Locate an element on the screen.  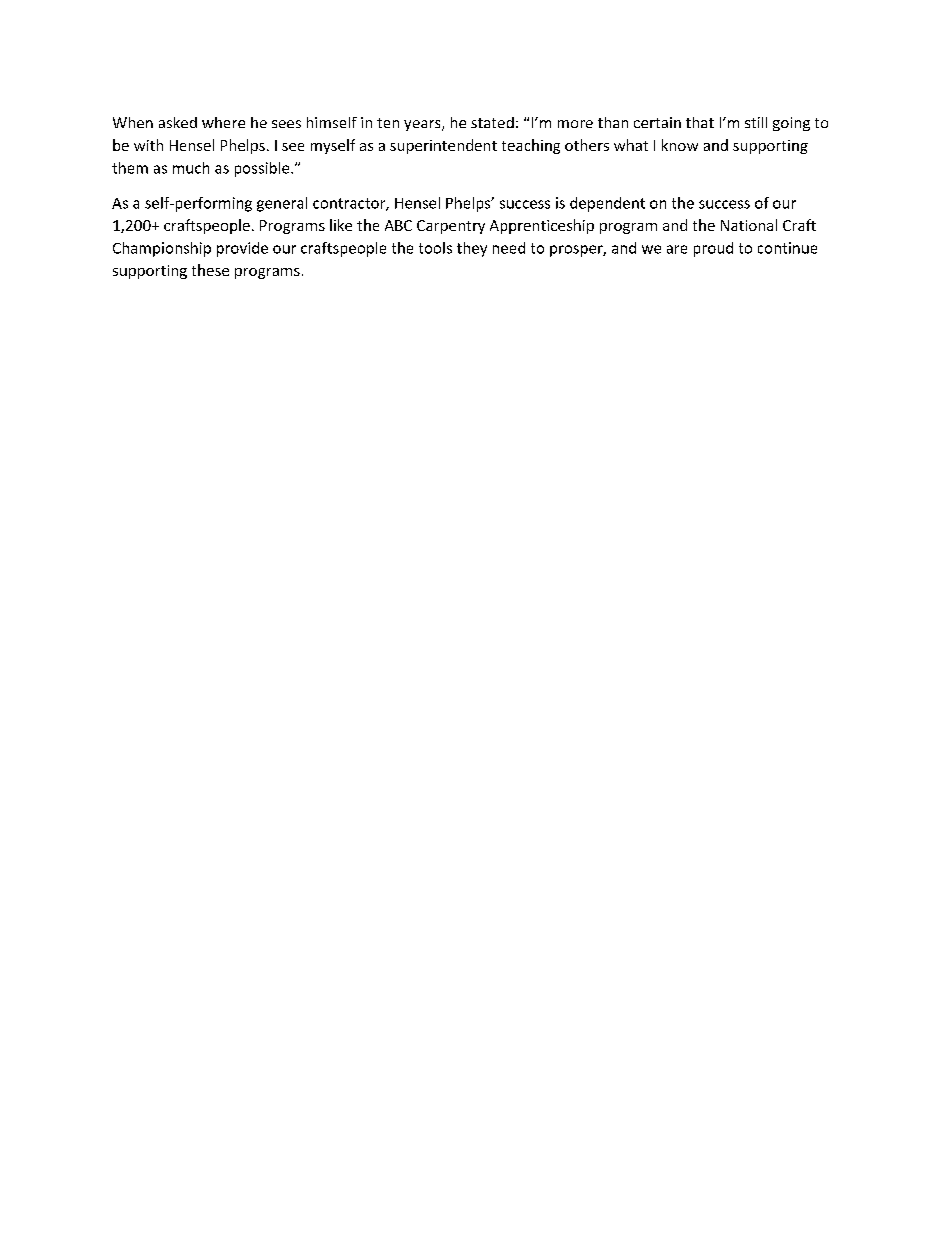
years is located at coordinates (423, 125).
